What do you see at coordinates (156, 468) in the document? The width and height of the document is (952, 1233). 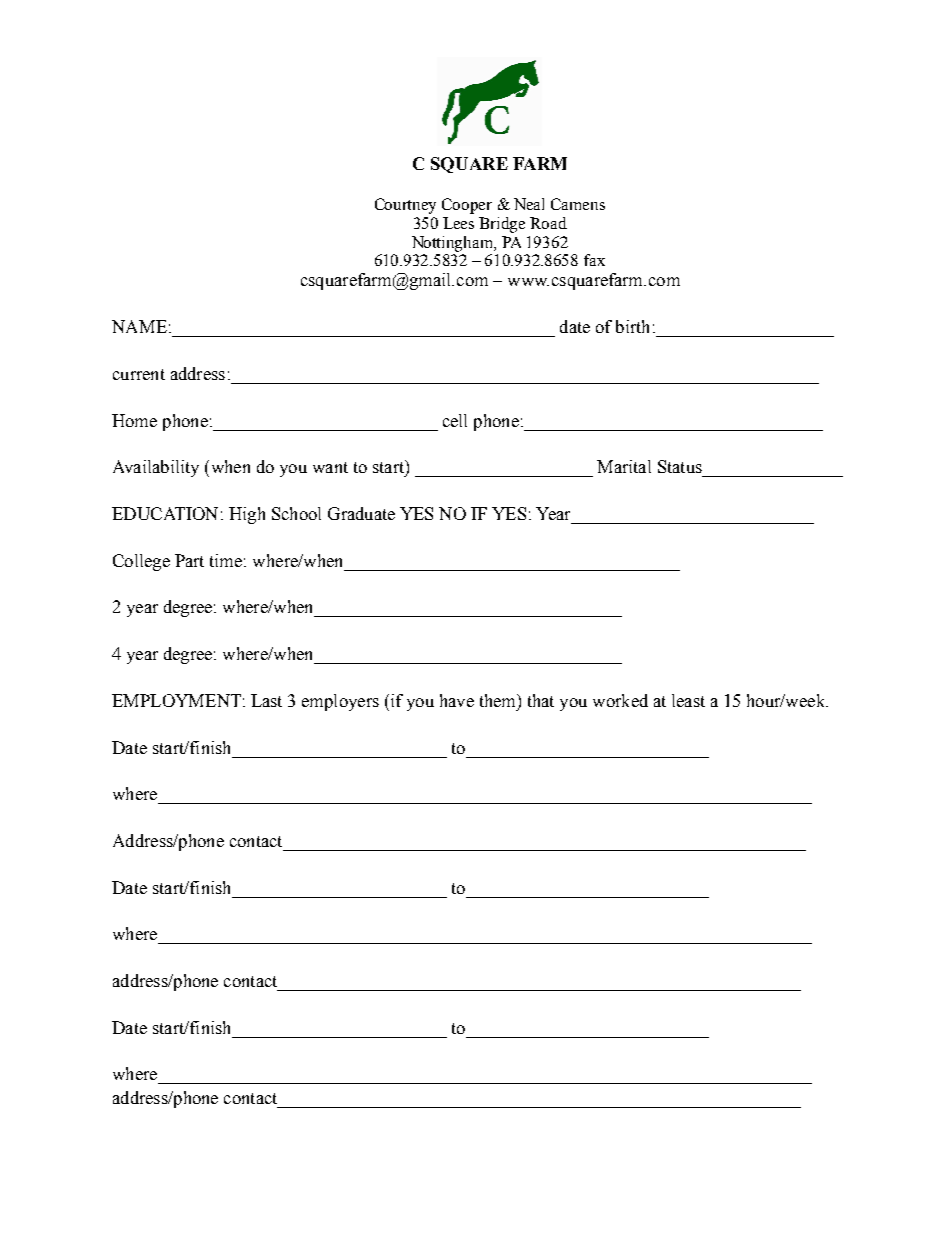 I see `Availability` at bounding box center [156, 468].
